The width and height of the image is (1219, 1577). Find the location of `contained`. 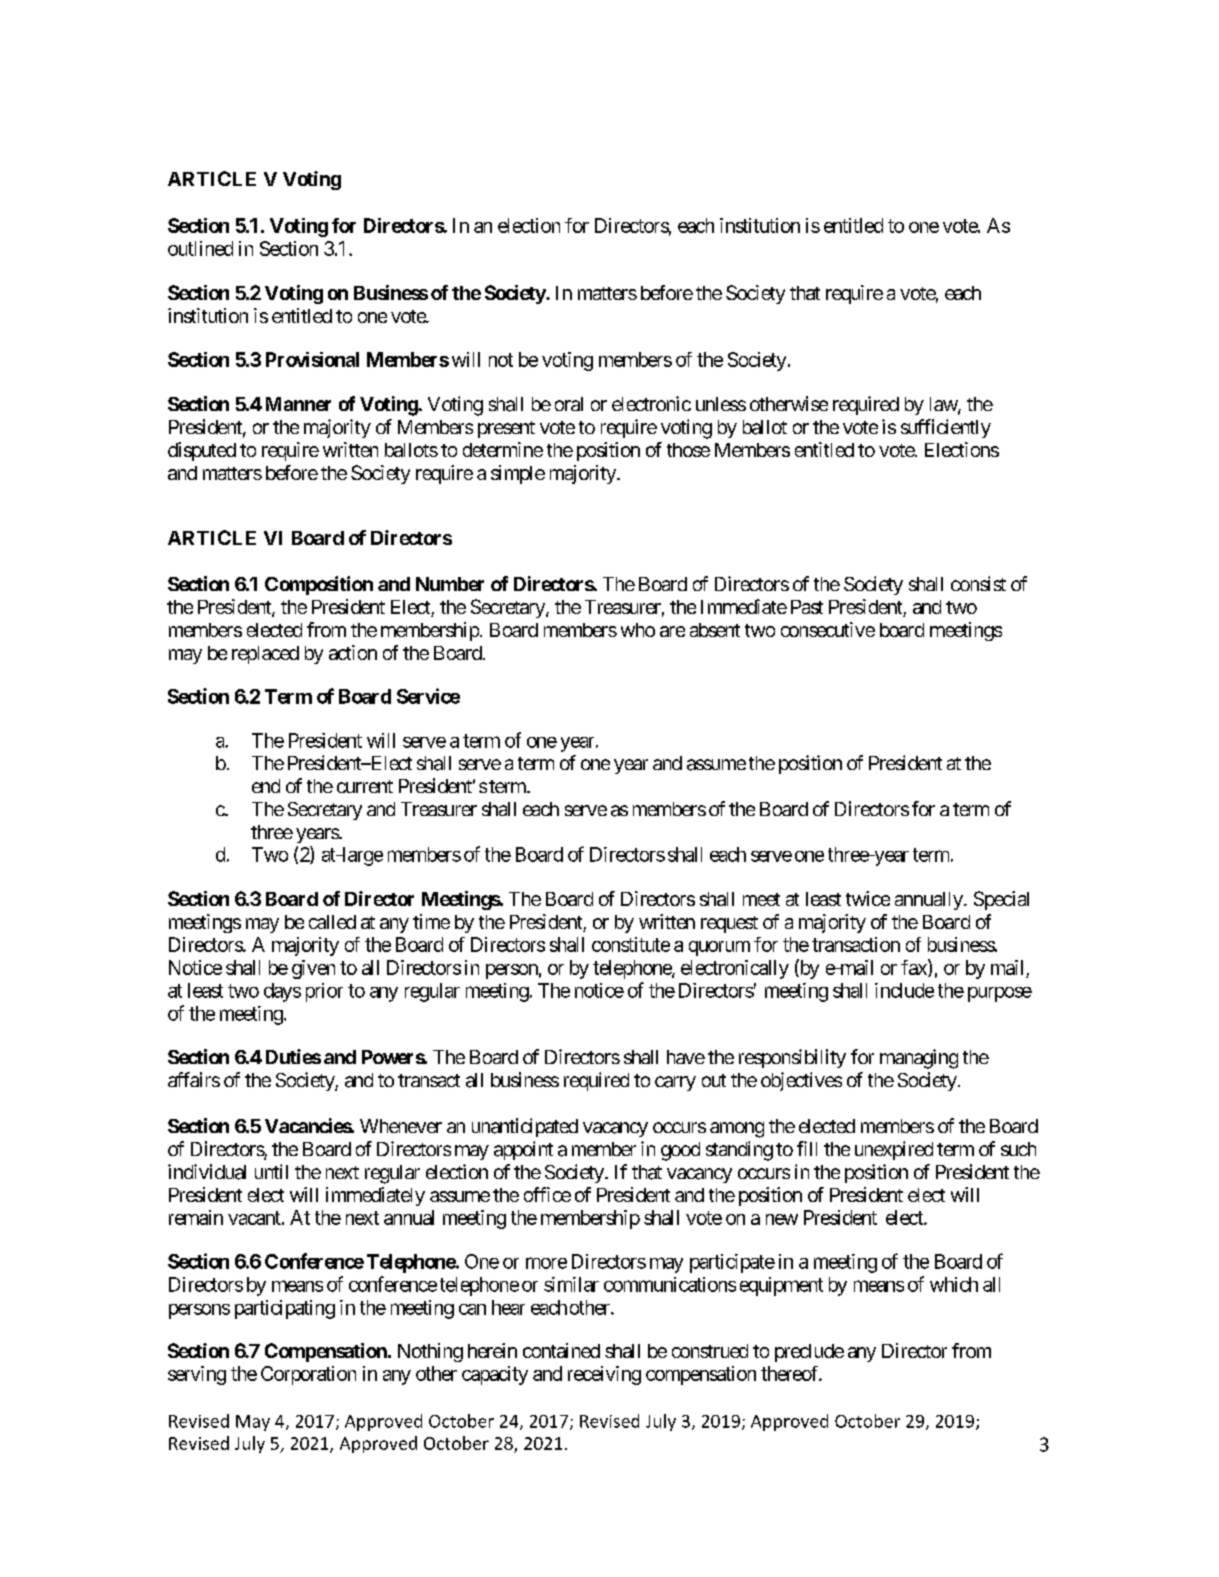

contained is located at coordinates (561, 1350).
